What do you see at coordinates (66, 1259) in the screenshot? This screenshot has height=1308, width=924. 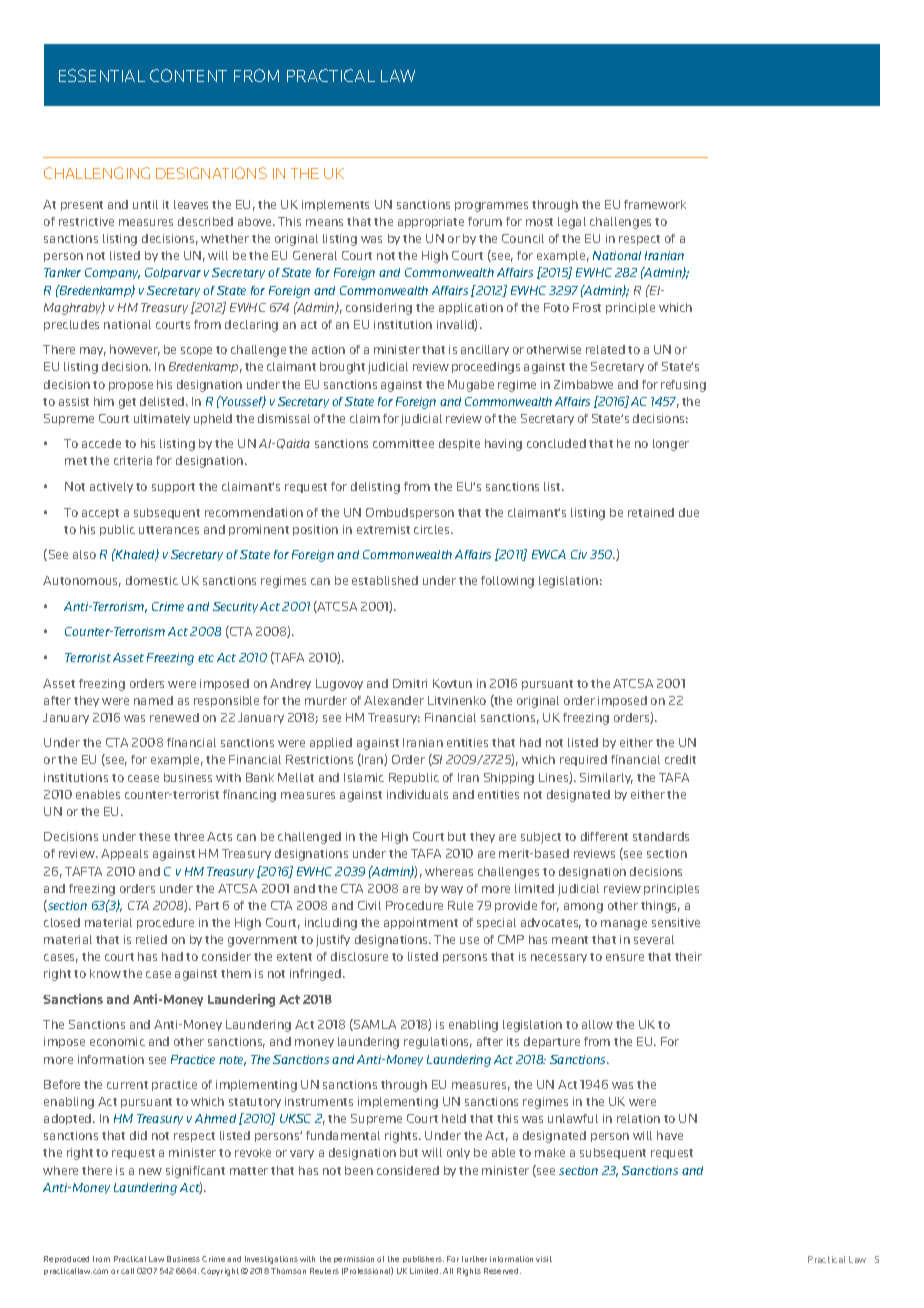 I see `Reproduced` at bounding box center [66, 1259].
